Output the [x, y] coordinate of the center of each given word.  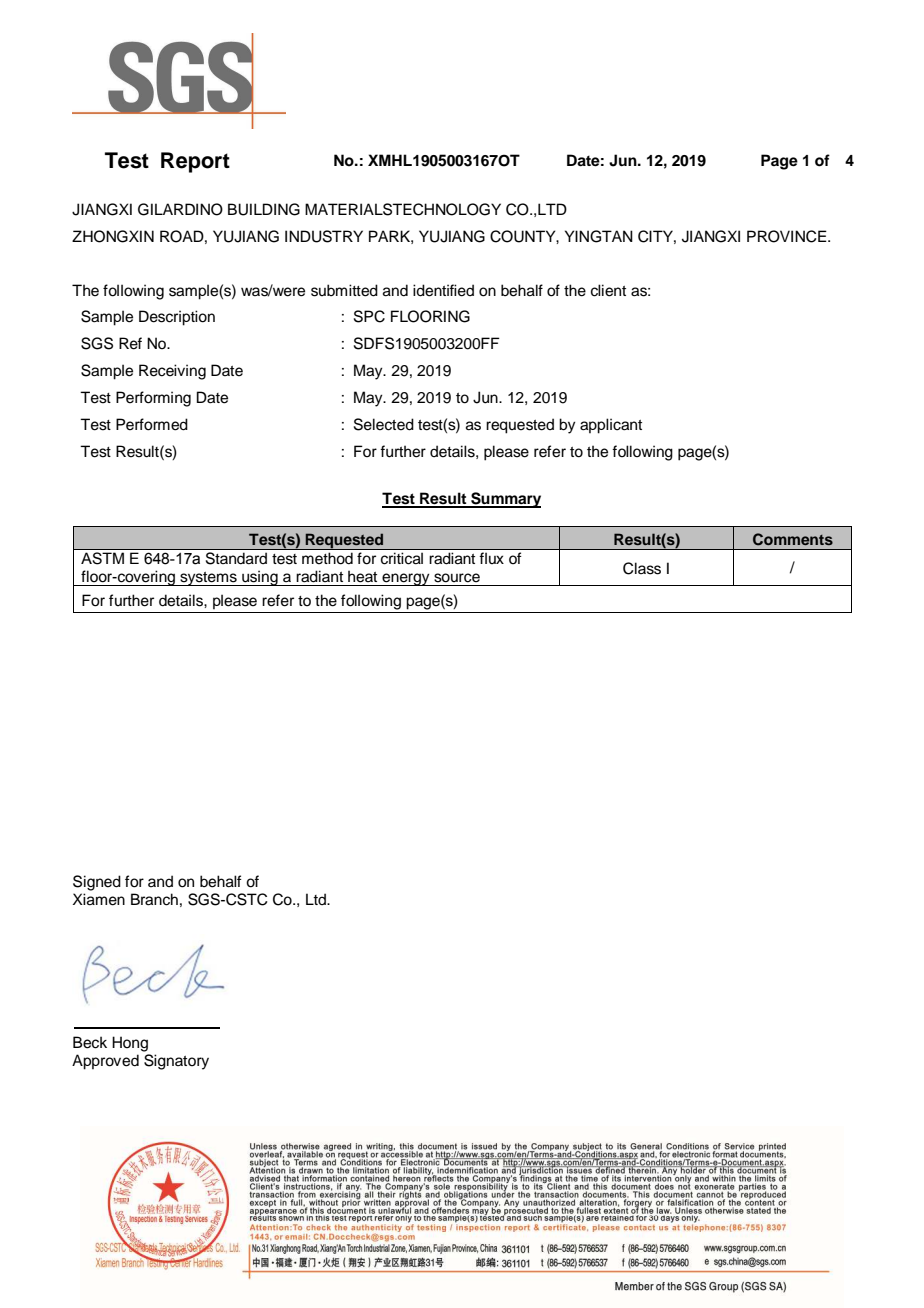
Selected [384, 424]
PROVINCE [788, 236]
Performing [153, 399]
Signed [97, 883]
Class [642, 568]
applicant [611, 426]
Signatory [176, 1062]
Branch [154, 899]
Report [195, 162]
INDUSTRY [324, 236]
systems [208, 579]
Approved [105, 1062]
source [457, 578]
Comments [793, 539]
